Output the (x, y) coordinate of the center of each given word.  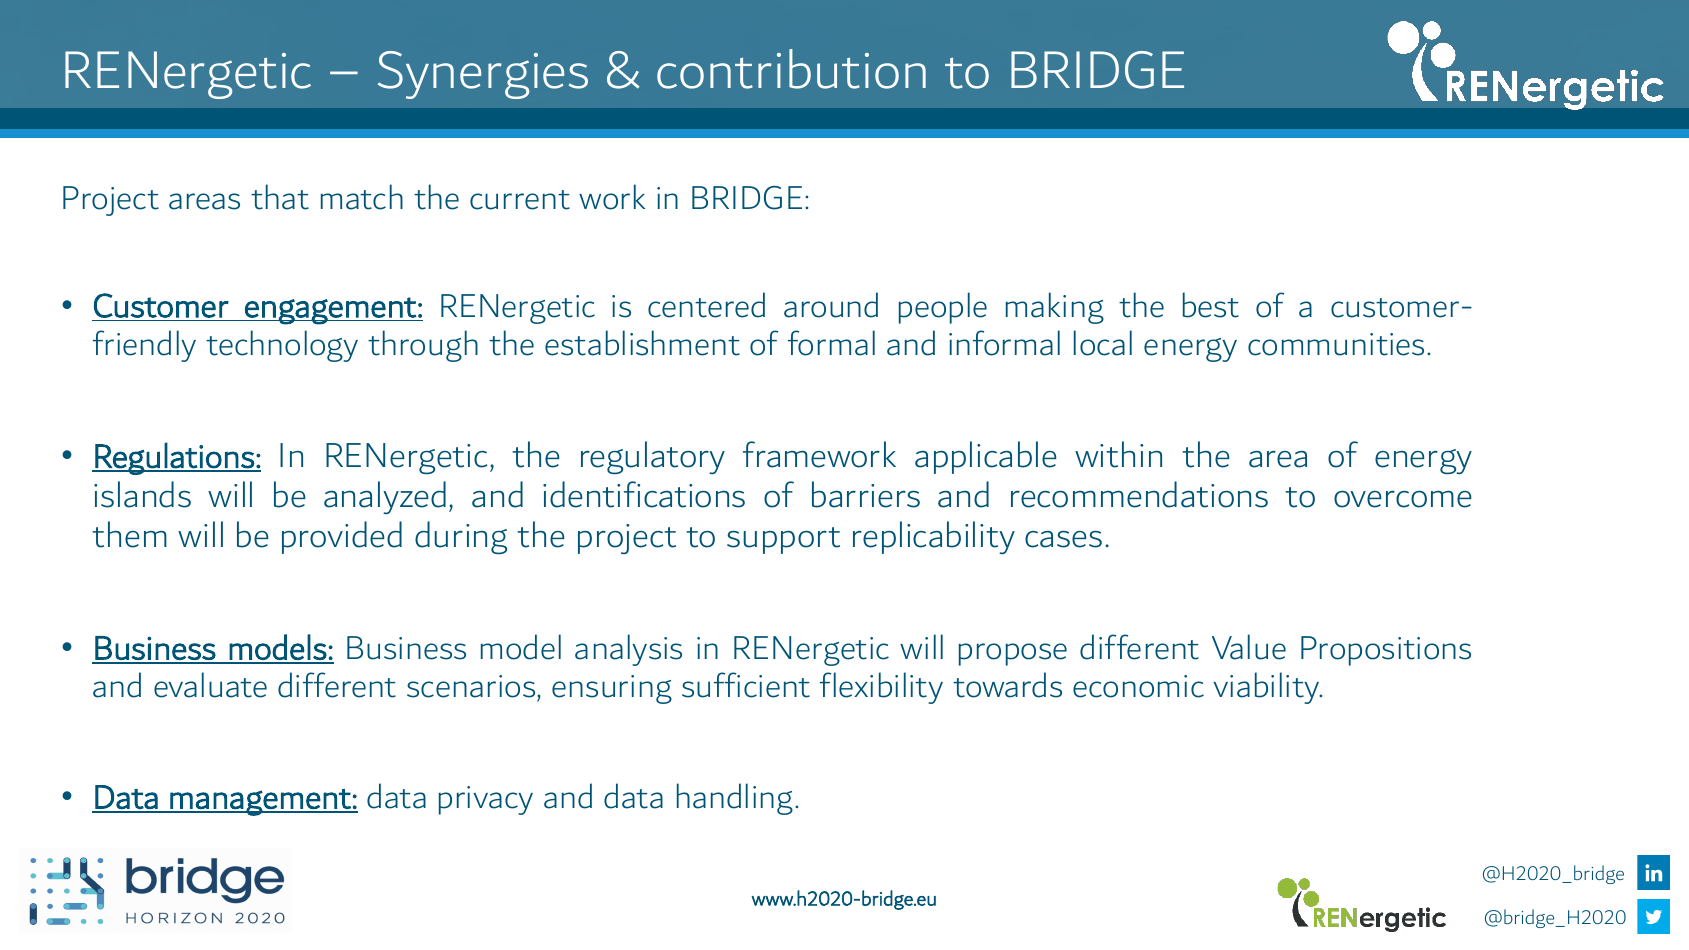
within (1118, 454)
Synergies (483, 75)
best (1211, 305)
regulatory (653, 457)
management (260, 802)
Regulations (174, 458)
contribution (791, 69)
